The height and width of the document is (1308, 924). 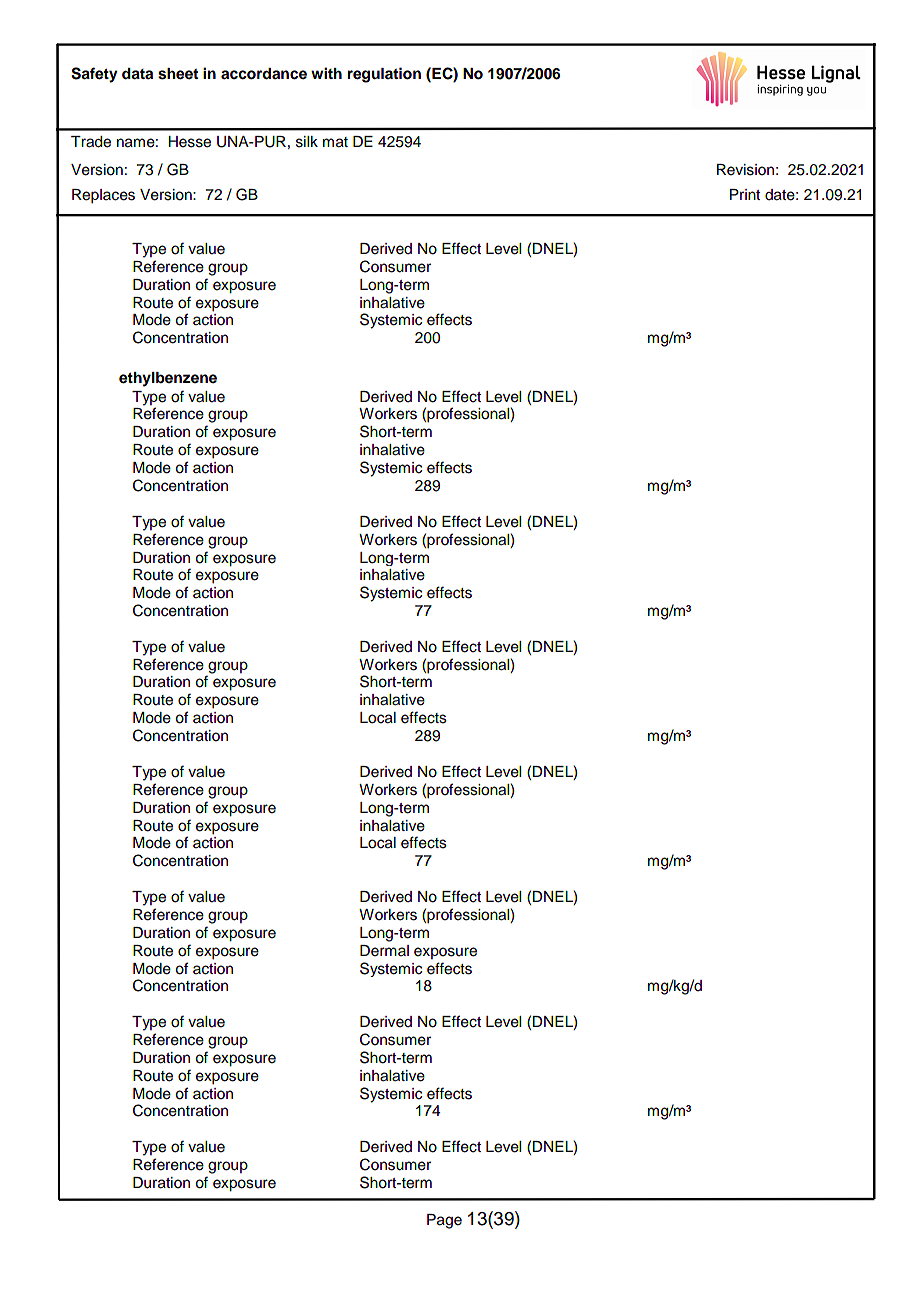 What do you see at coordinates (745, 194) in the document?
I see `Print` at bounding box center [745, 194].
